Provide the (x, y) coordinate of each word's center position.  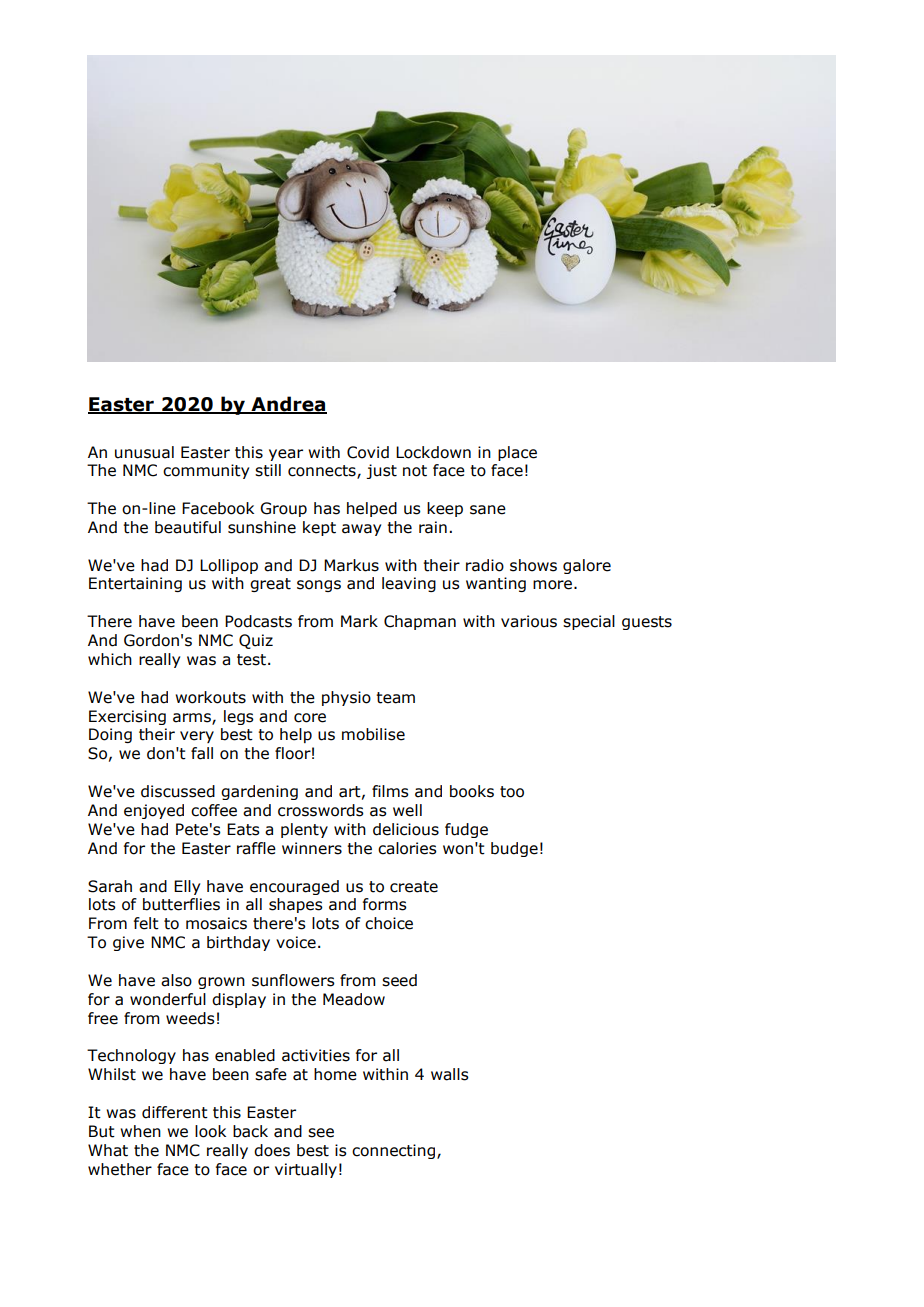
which (110, 659)
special (589, 622)
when (140, 1131)
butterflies (181, 904)
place (517, 453)
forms (385, 904)
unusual (144, 452)
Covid (368, 452)
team (395, 698)
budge (514, 849)
